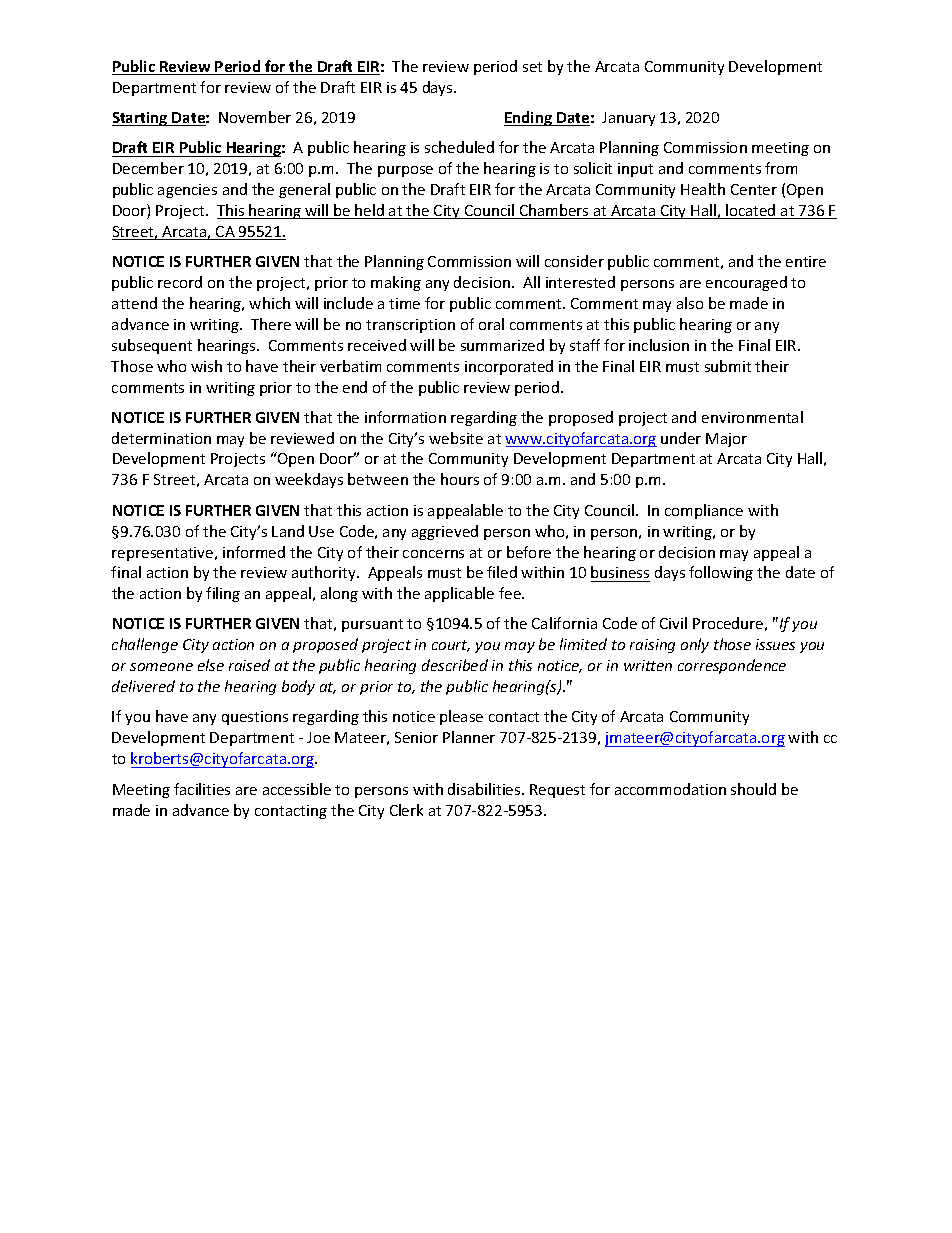 The height and width of the screenshot is (1233, 952). What do you see at coordinates (628, 119) in the screenshot?
I see `January` at bounding box center [628, 119].
